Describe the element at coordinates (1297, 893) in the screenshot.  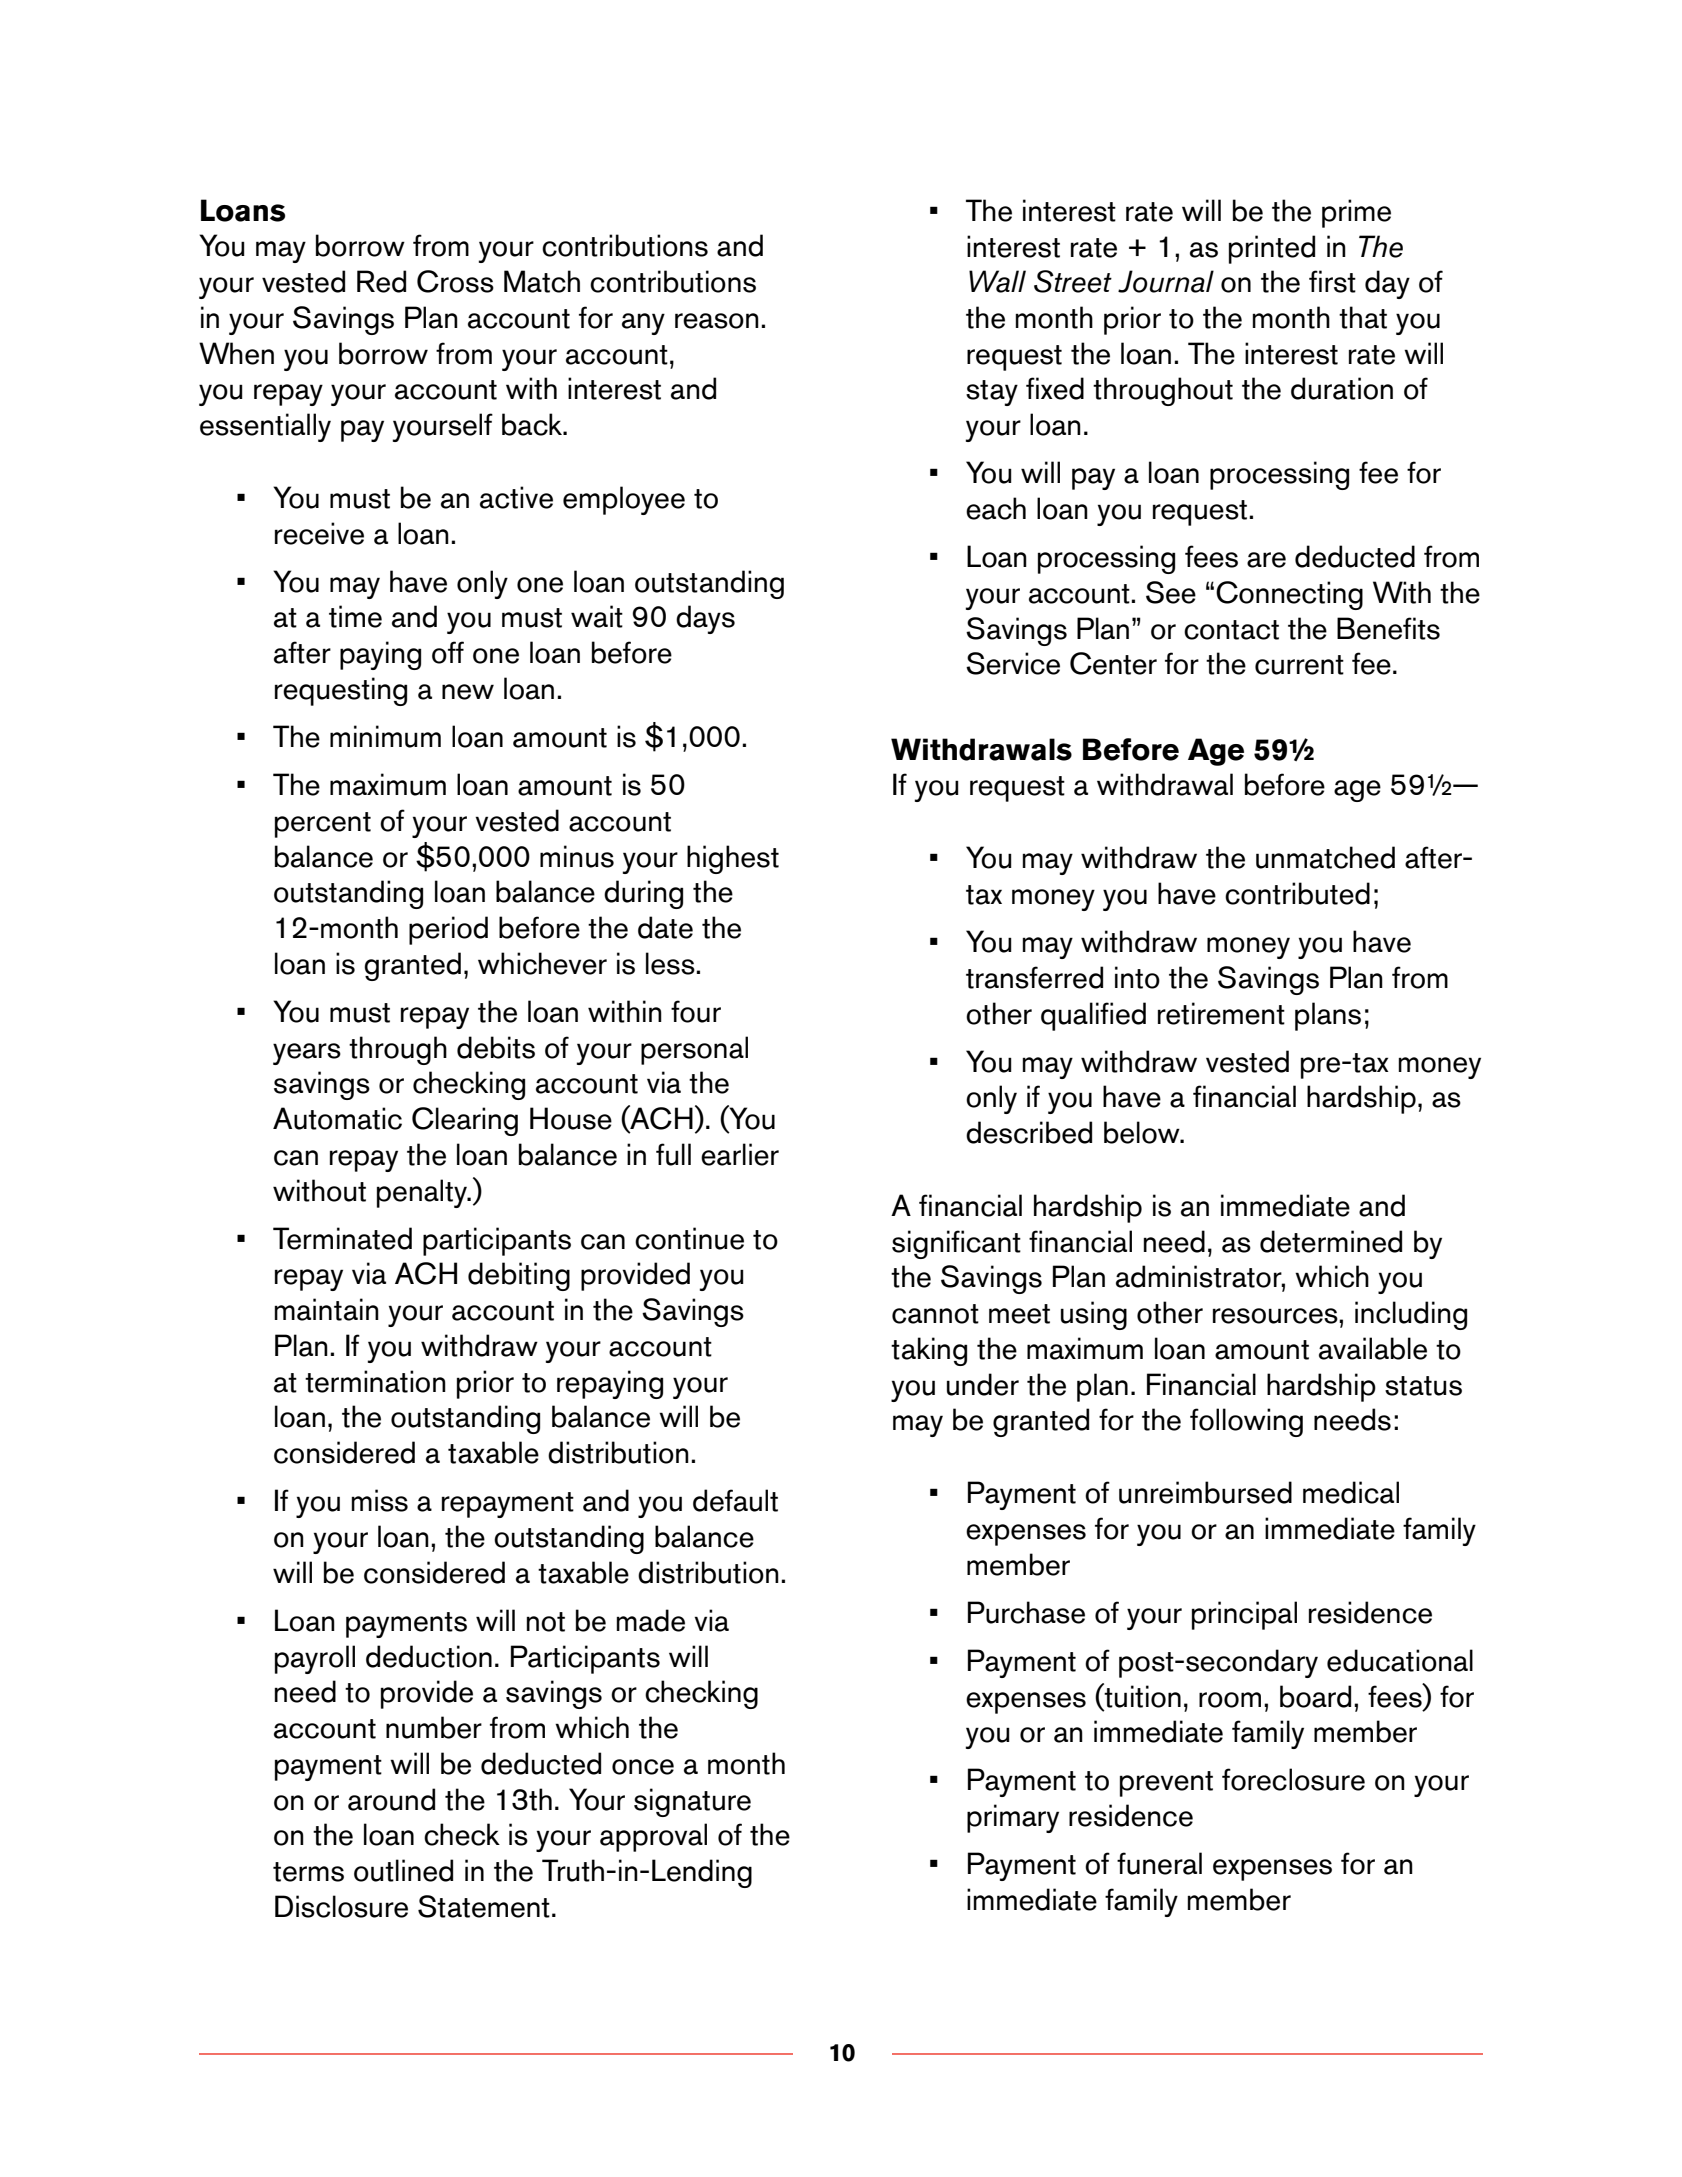
I see `contributed` at that location.
